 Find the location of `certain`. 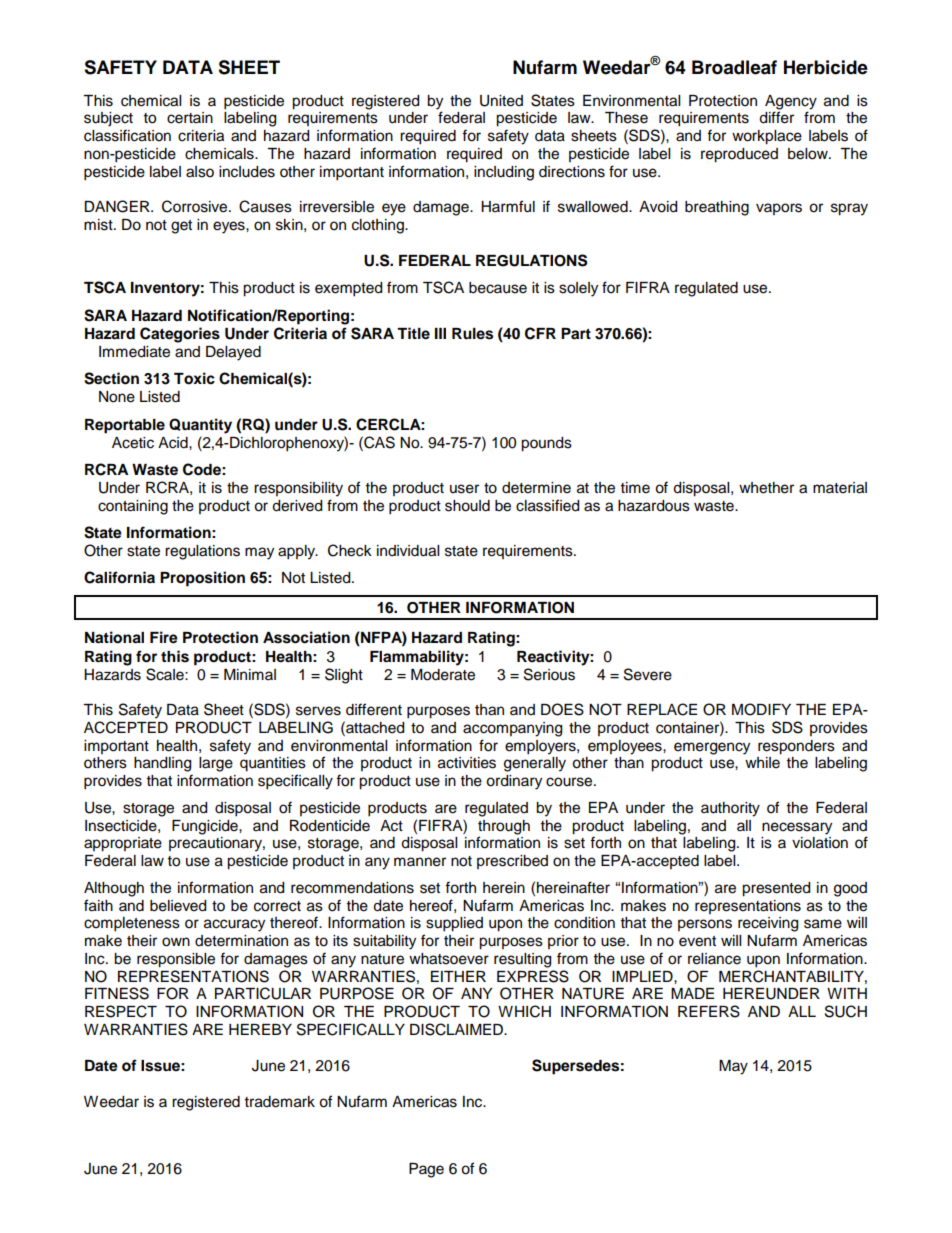

certain is located at coordinates (190, 118).
